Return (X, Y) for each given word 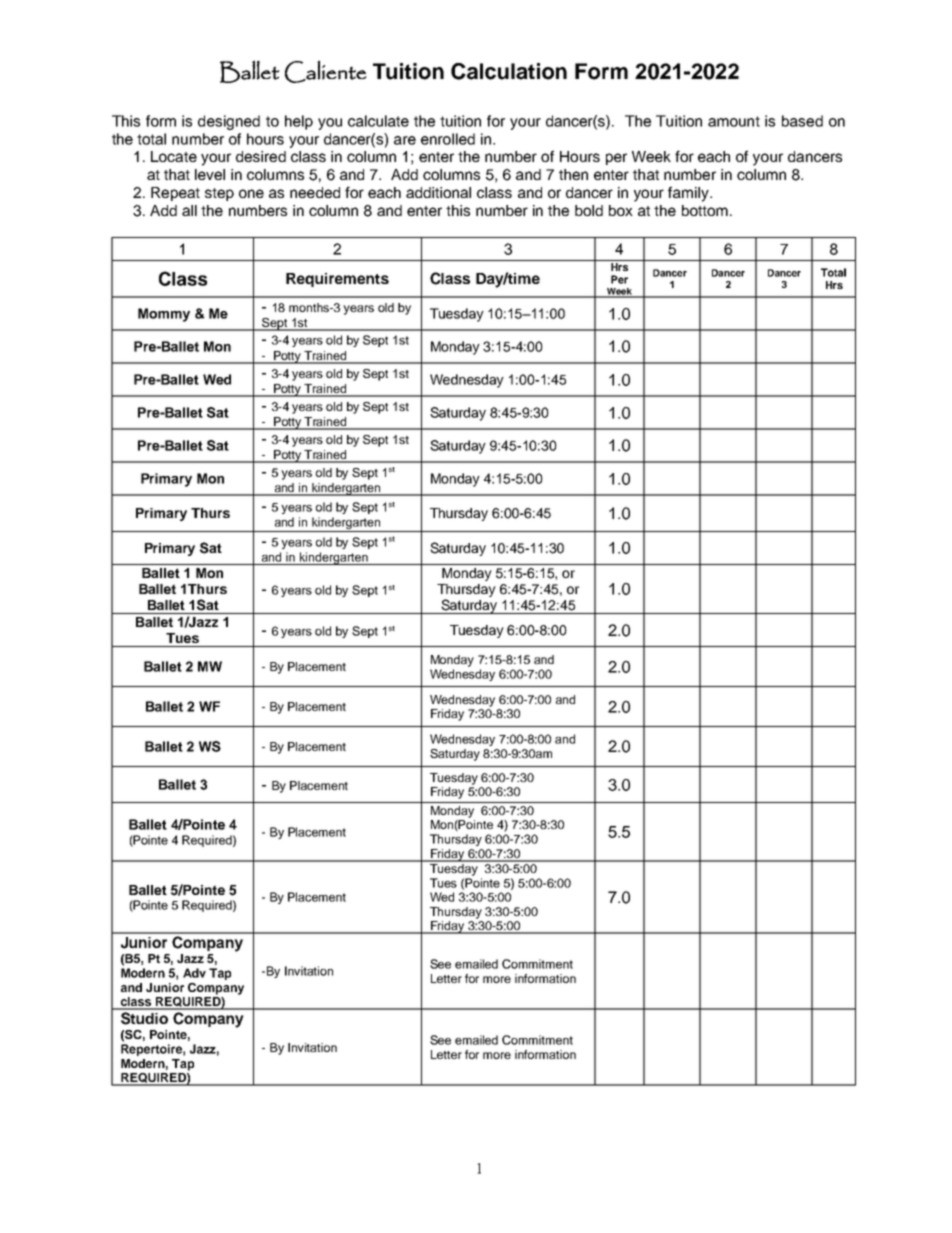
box (621, 210)
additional (438, 192)
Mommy (164, 315)
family (689, 194)
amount (734, 121)
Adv (194, 973)
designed (229, 122)
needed (315, 192)
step (219, 194)
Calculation (509, 71)
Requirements (337, 280)
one (251, 193)
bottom (705, 210)
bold (589, 210)
